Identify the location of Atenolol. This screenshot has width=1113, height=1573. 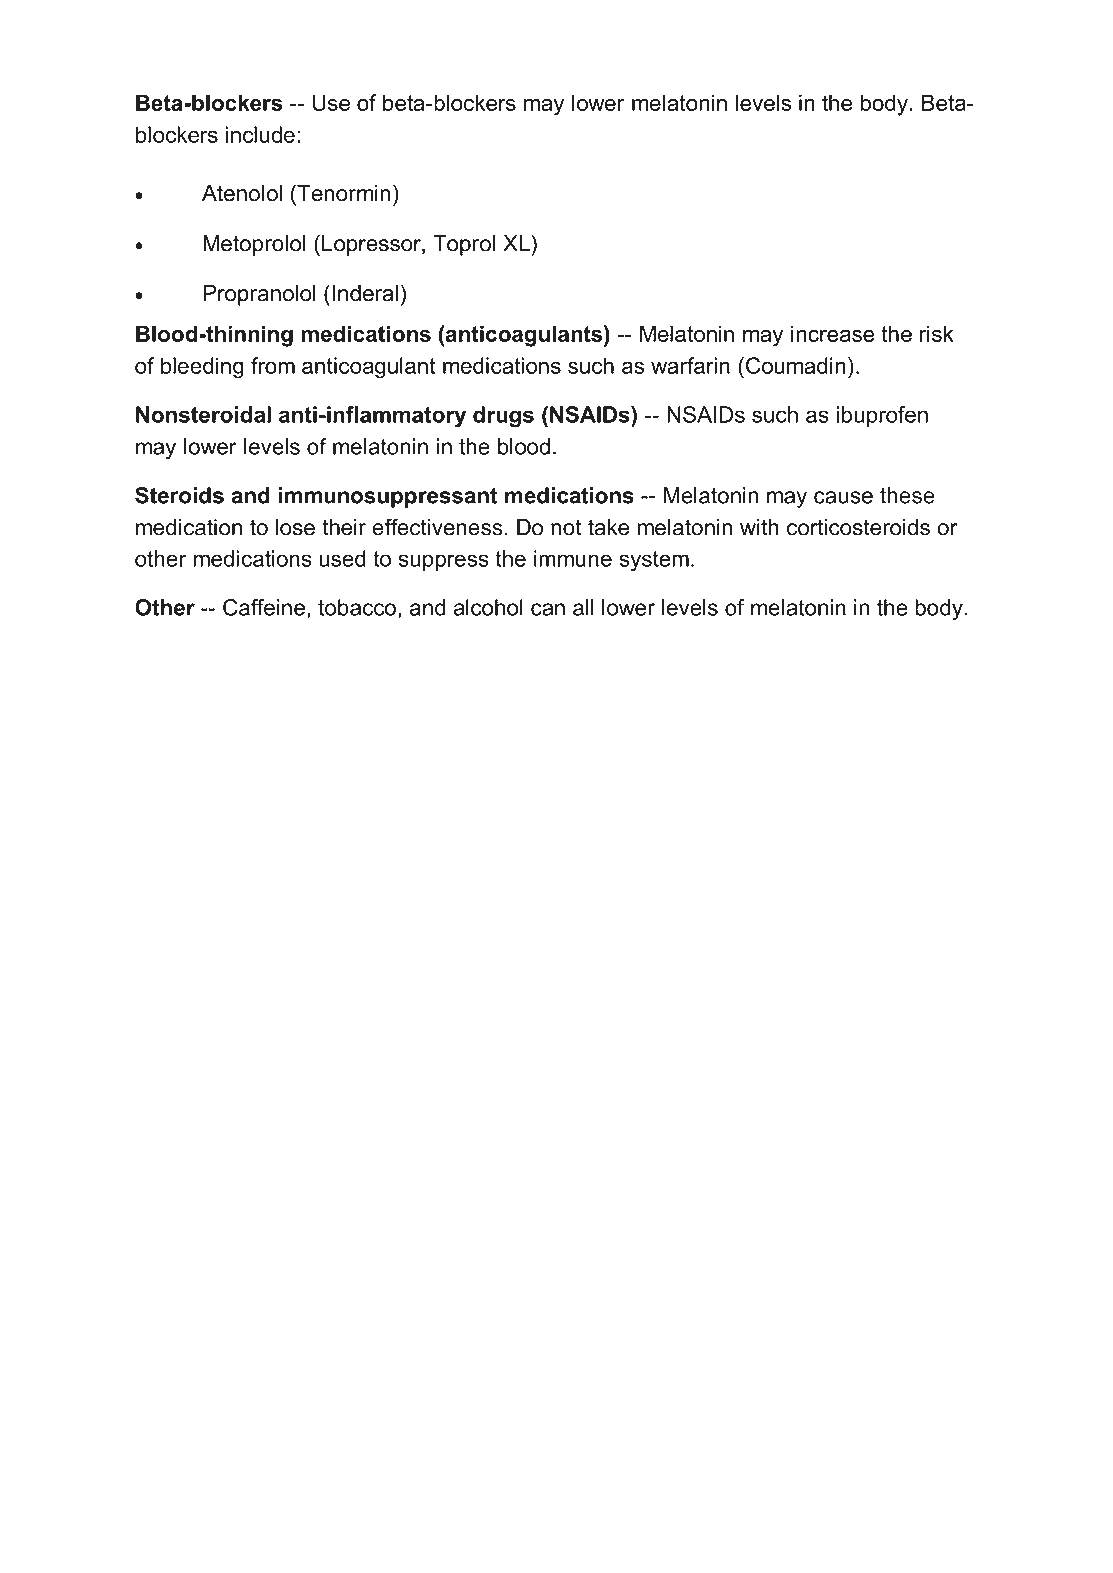
(242, 193).
